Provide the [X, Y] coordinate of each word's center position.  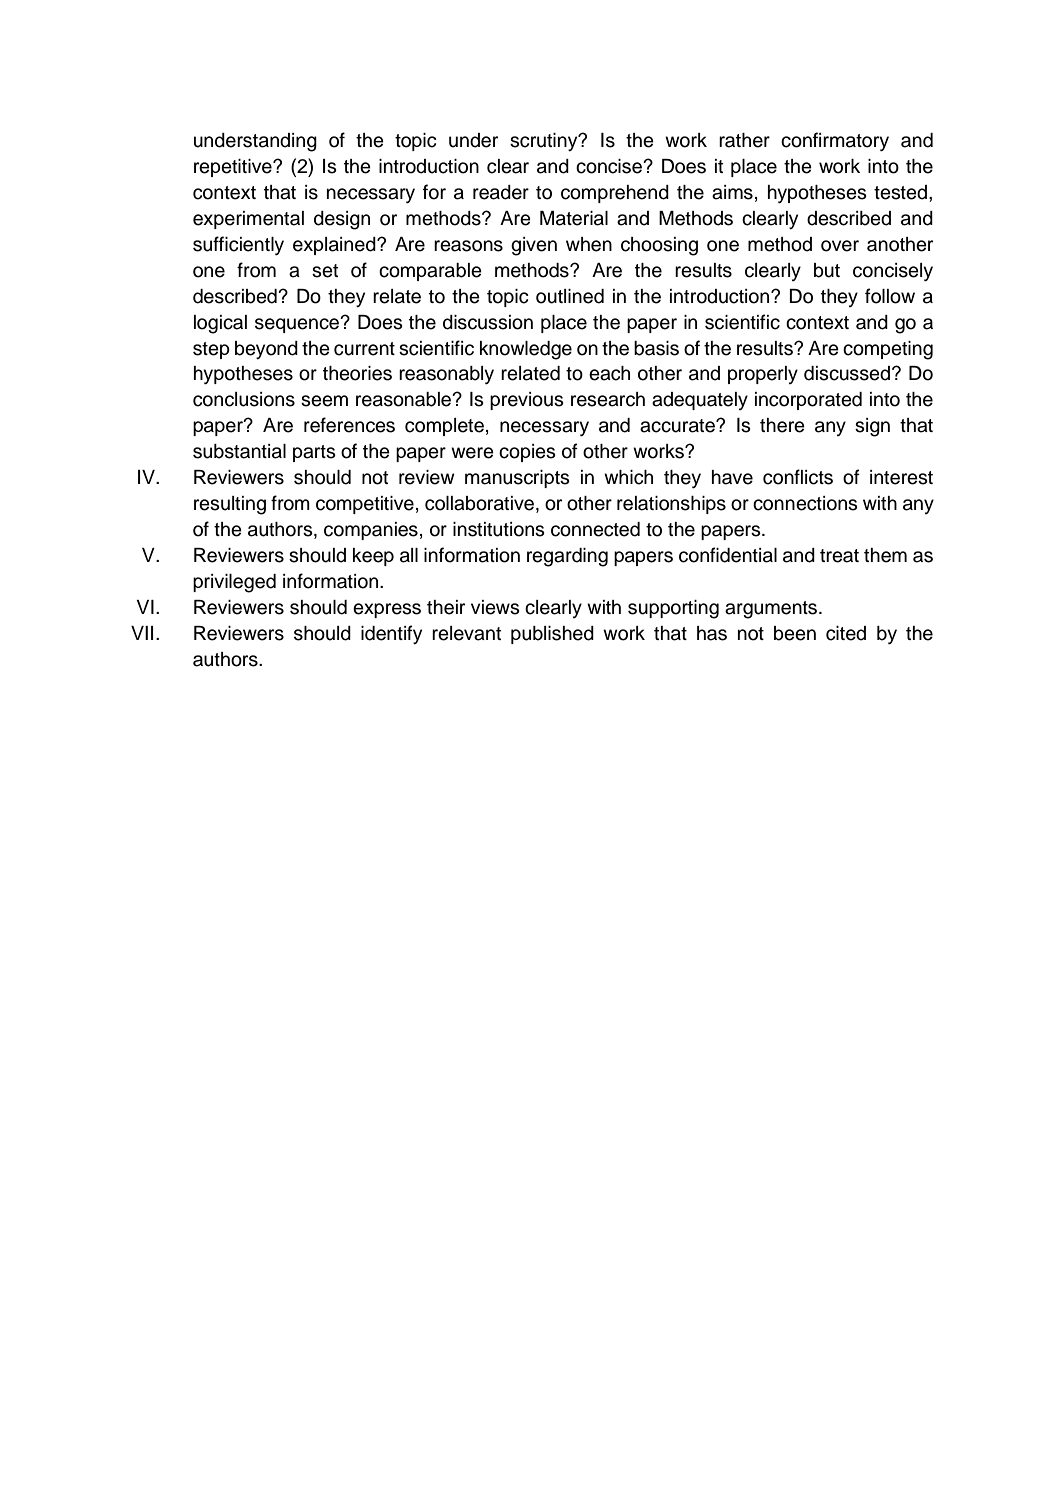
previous [527, 401]
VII [142, 633]
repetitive [234, 168]
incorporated [808, 401]
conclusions [244, 399]
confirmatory [835, 141]
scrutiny [545, 142]
